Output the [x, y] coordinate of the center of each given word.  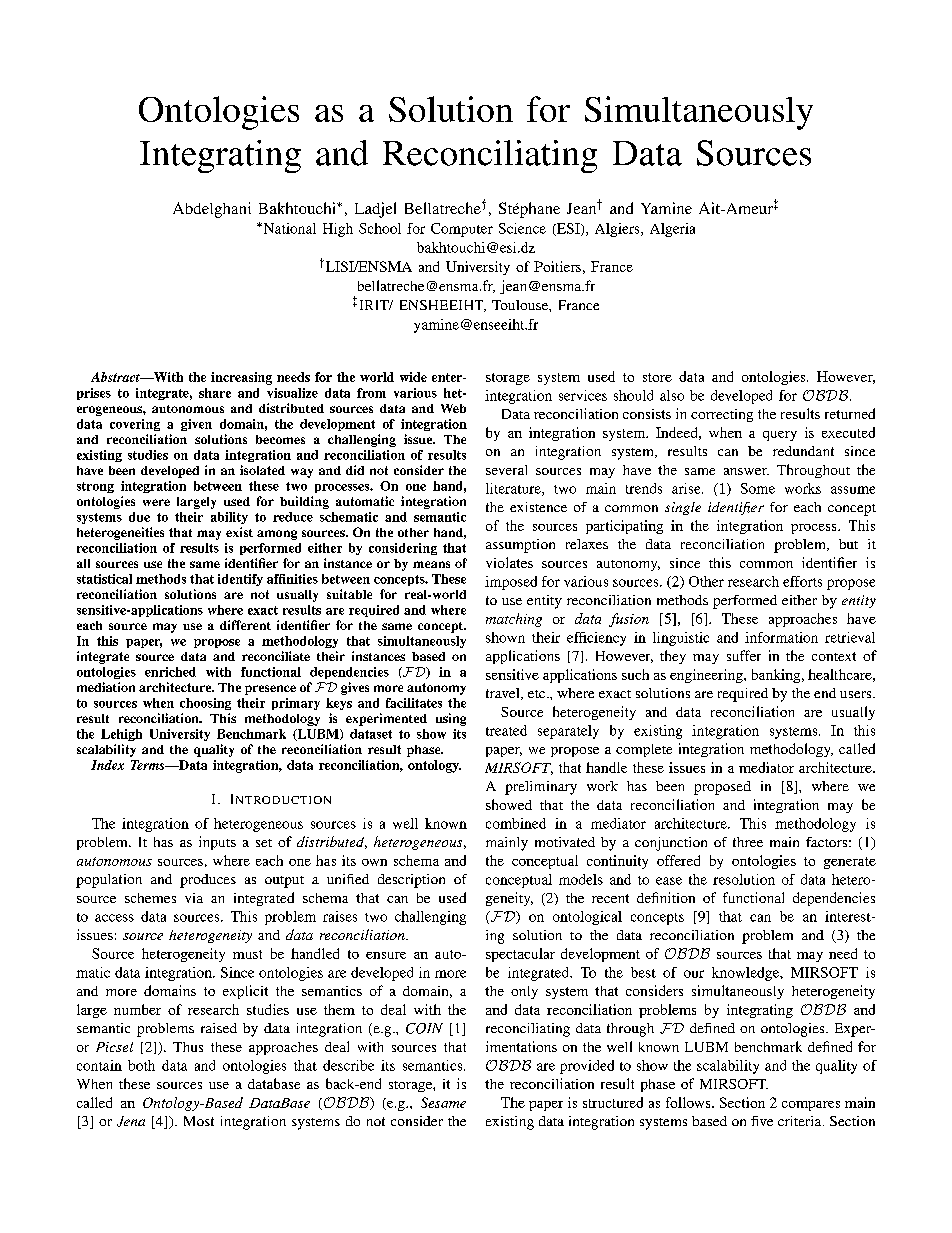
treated [506, 730]
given [196, 425]
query [780, 436]
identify [240, 580]
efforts [802, 581]
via [194, 898]
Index [107, 765]
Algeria [672, 230]
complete [644, 750]
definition [666, 897]
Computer [462, 230]
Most [199, 1121]
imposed [511, 583]
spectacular [520, 955]
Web [453, 408]
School [380, 228]
